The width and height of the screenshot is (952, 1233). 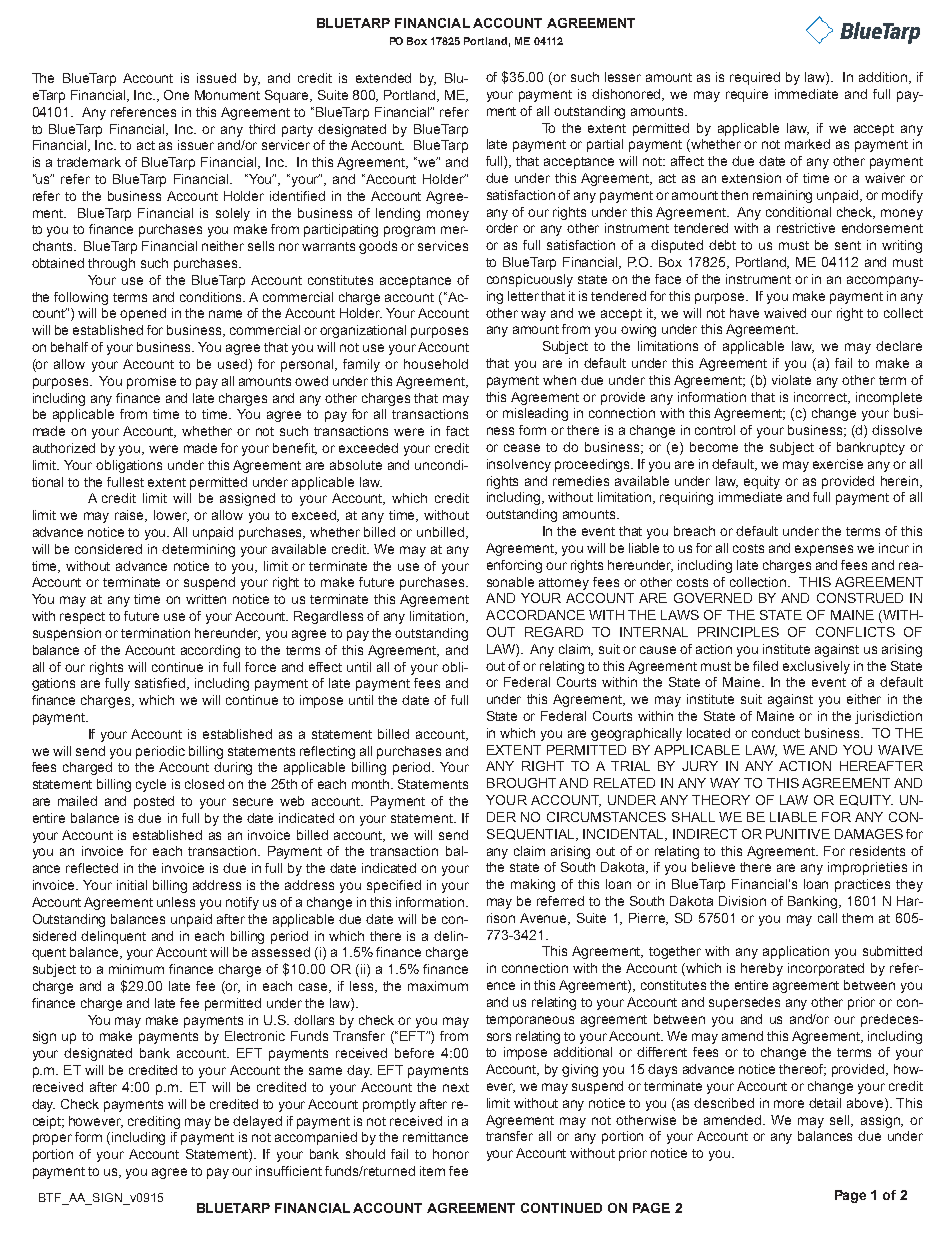 I want to click on extended, so click(x=383, y=78).
